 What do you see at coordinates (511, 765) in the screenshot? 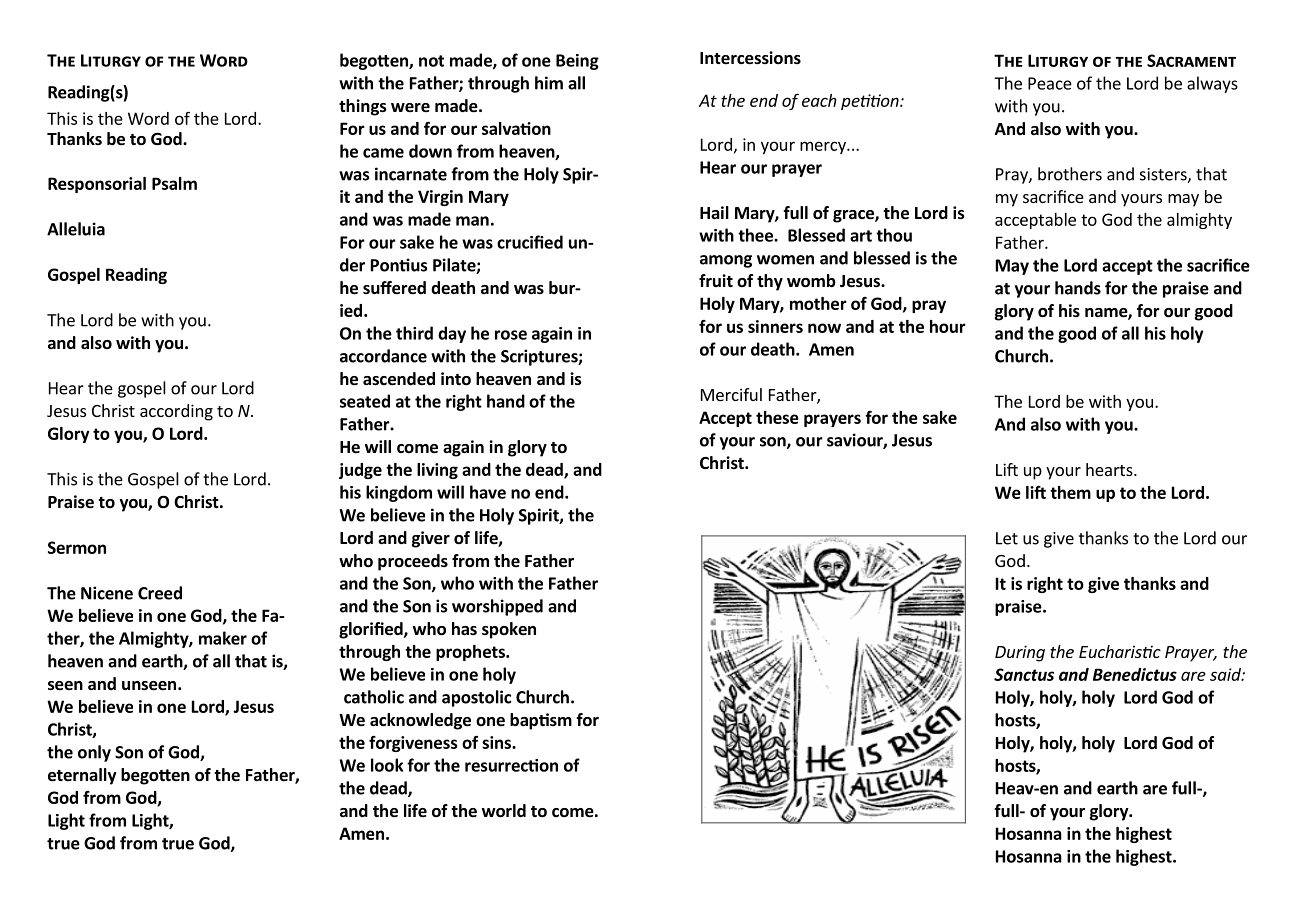
I see `resurrection` at bounding box center [511, 765].
